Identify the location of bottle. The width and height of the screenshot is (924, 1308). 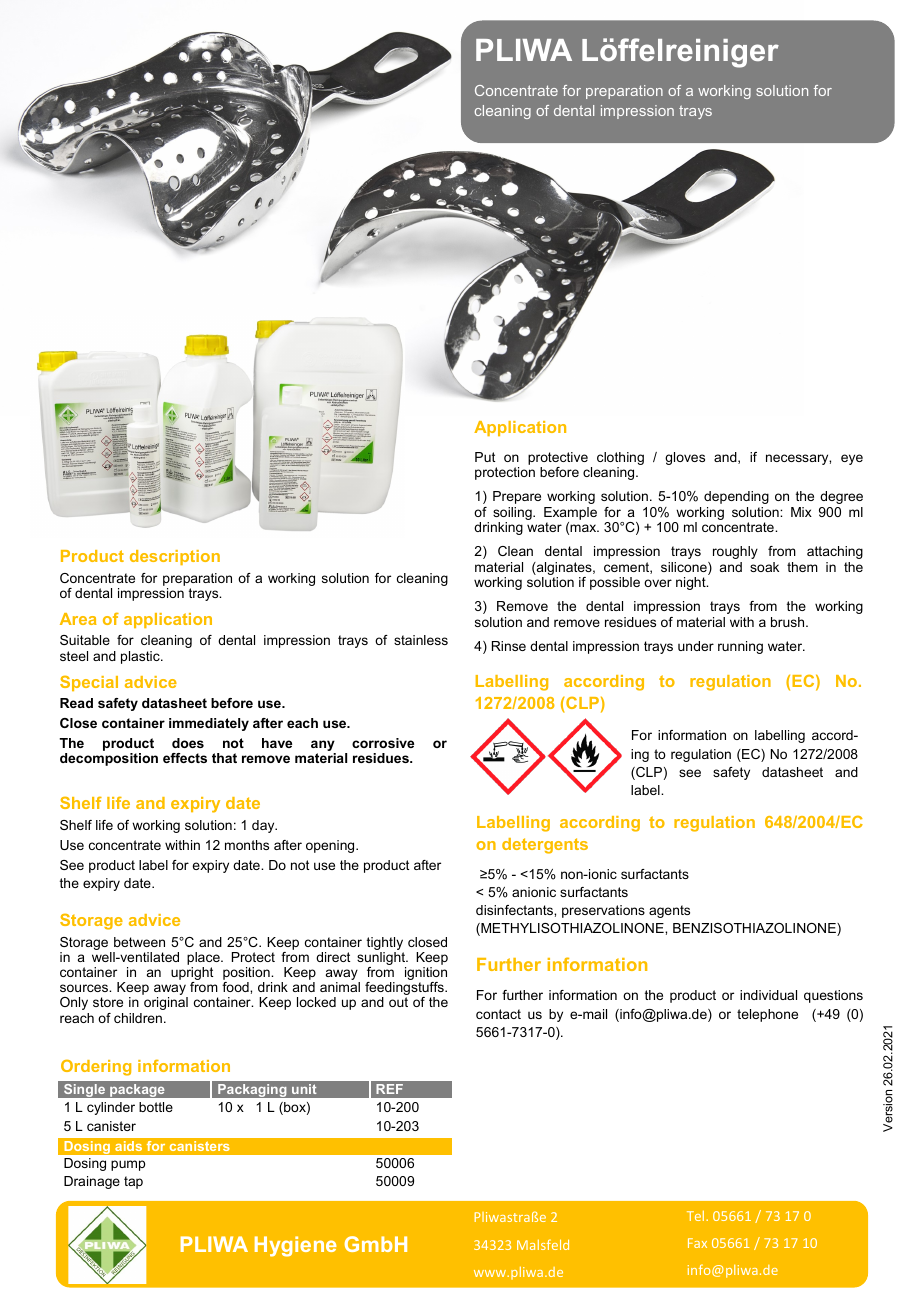
(156, 1107).
